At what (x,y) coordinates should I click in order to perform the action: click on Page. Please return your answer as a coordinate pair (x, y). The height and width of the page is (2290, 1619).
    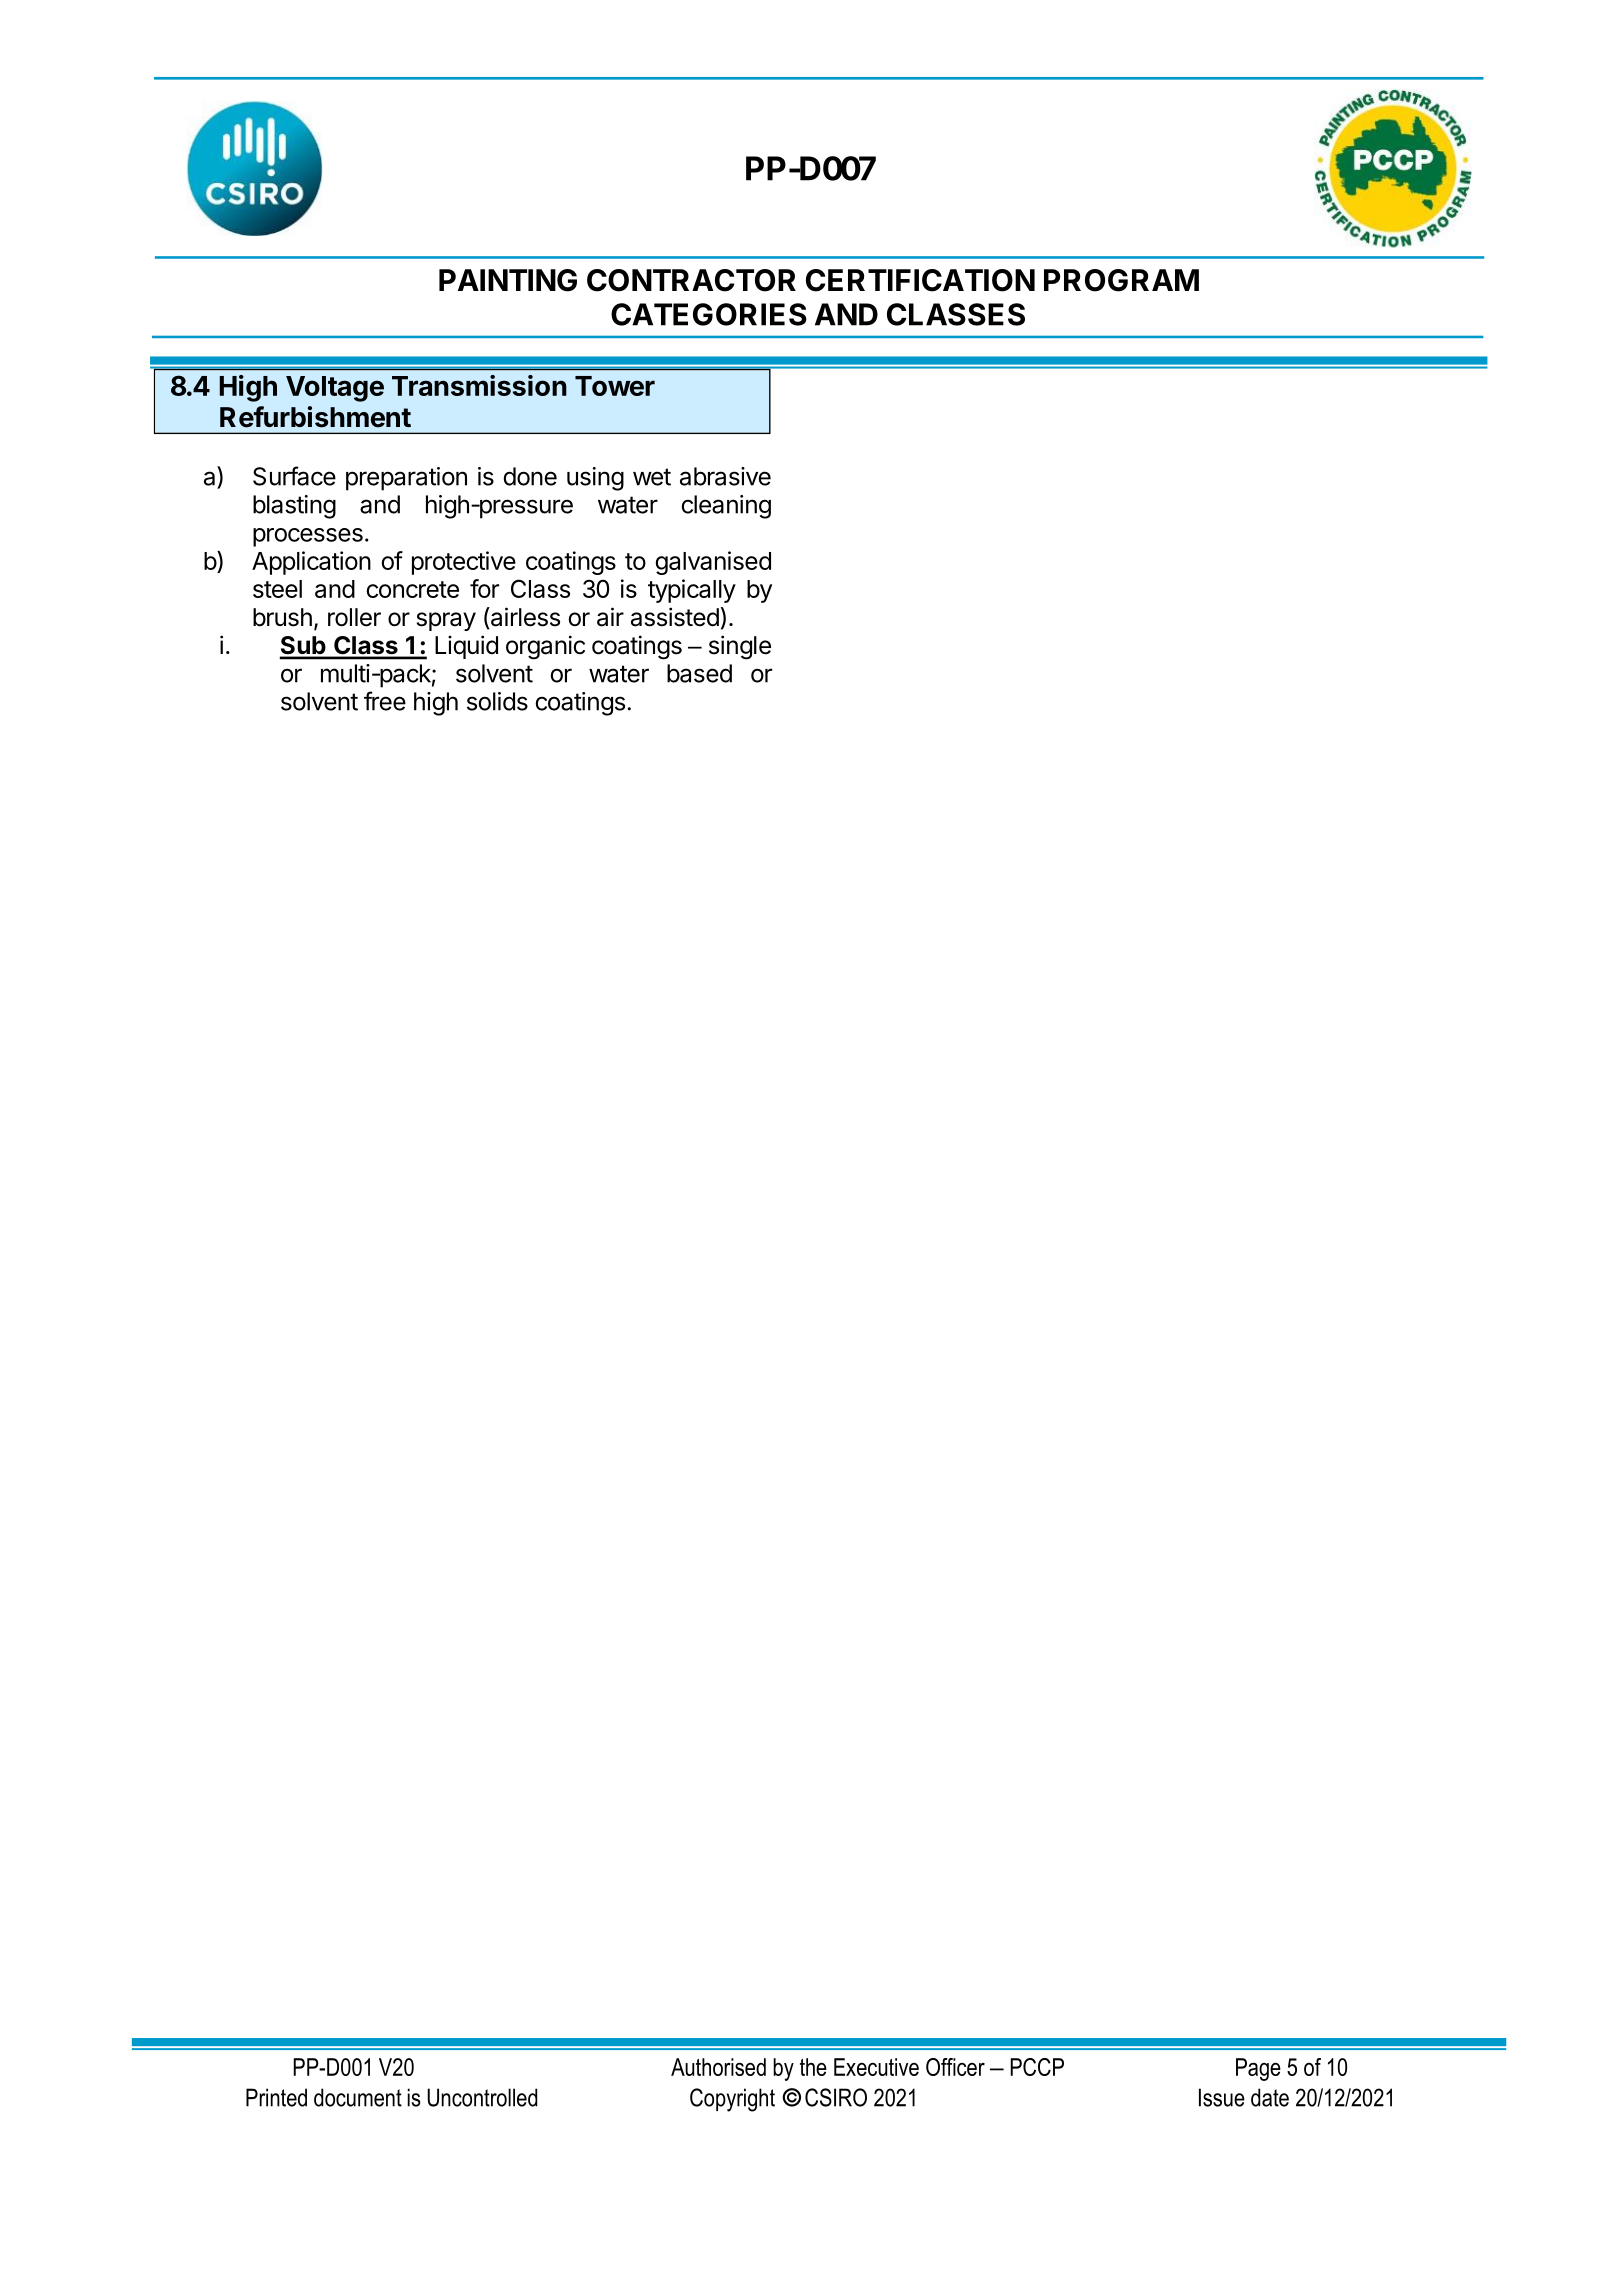
    Looking at the image, I should click on (1258, 2069).
